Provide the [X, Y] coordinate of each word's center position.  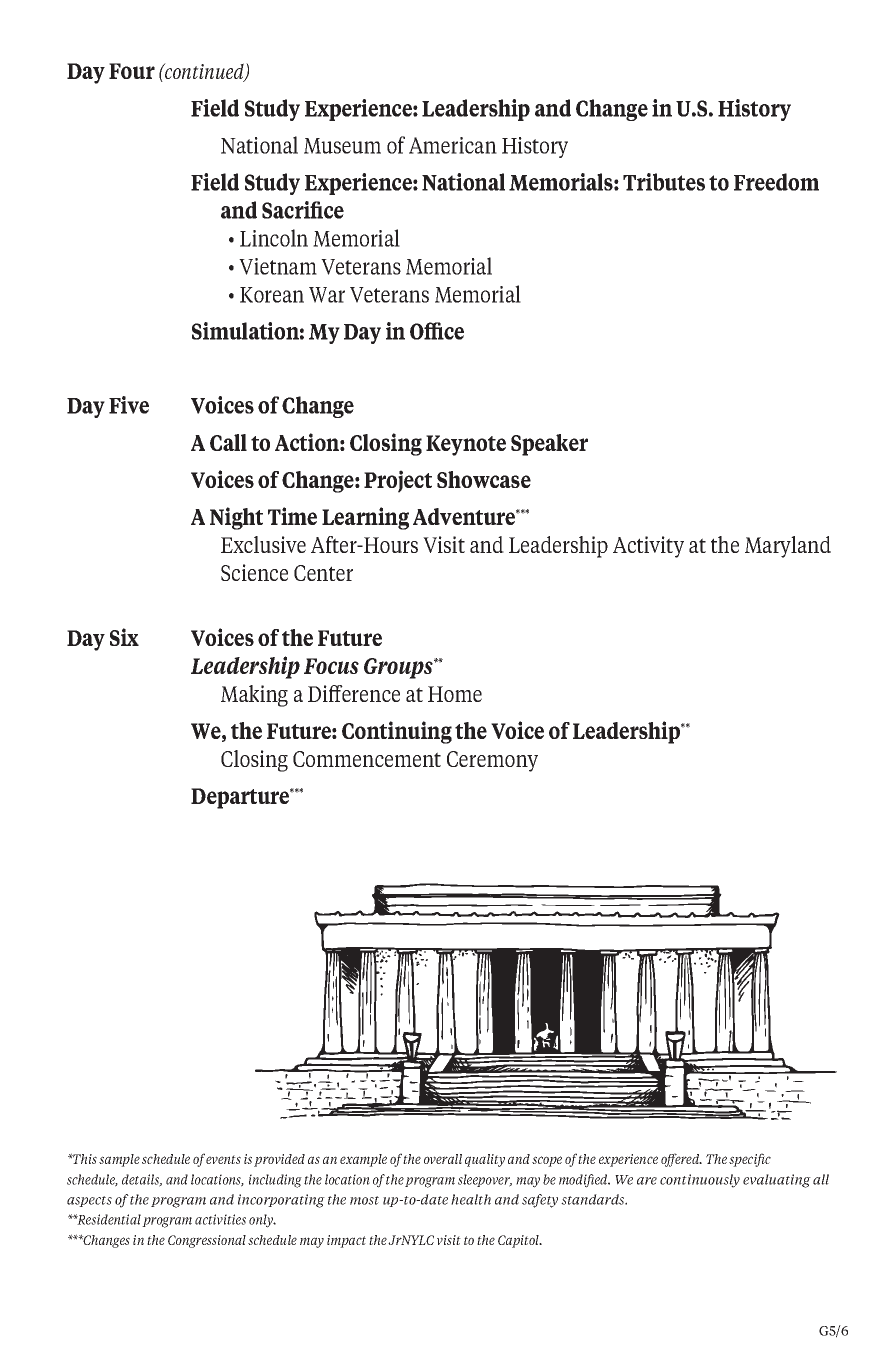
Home [455, 694]
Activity [648, 547]
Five [129, 405]
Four [132, 71]
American [453, 145]
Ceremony [492, 761]
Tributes [664, 182]
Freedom [776, 182]
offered [681, 1160]
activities [220, 1219]
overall [443, 1159]
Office [437, 331]
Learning [365, 518]
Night [236, 518]
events [223, 1159]
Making [254, 696]
